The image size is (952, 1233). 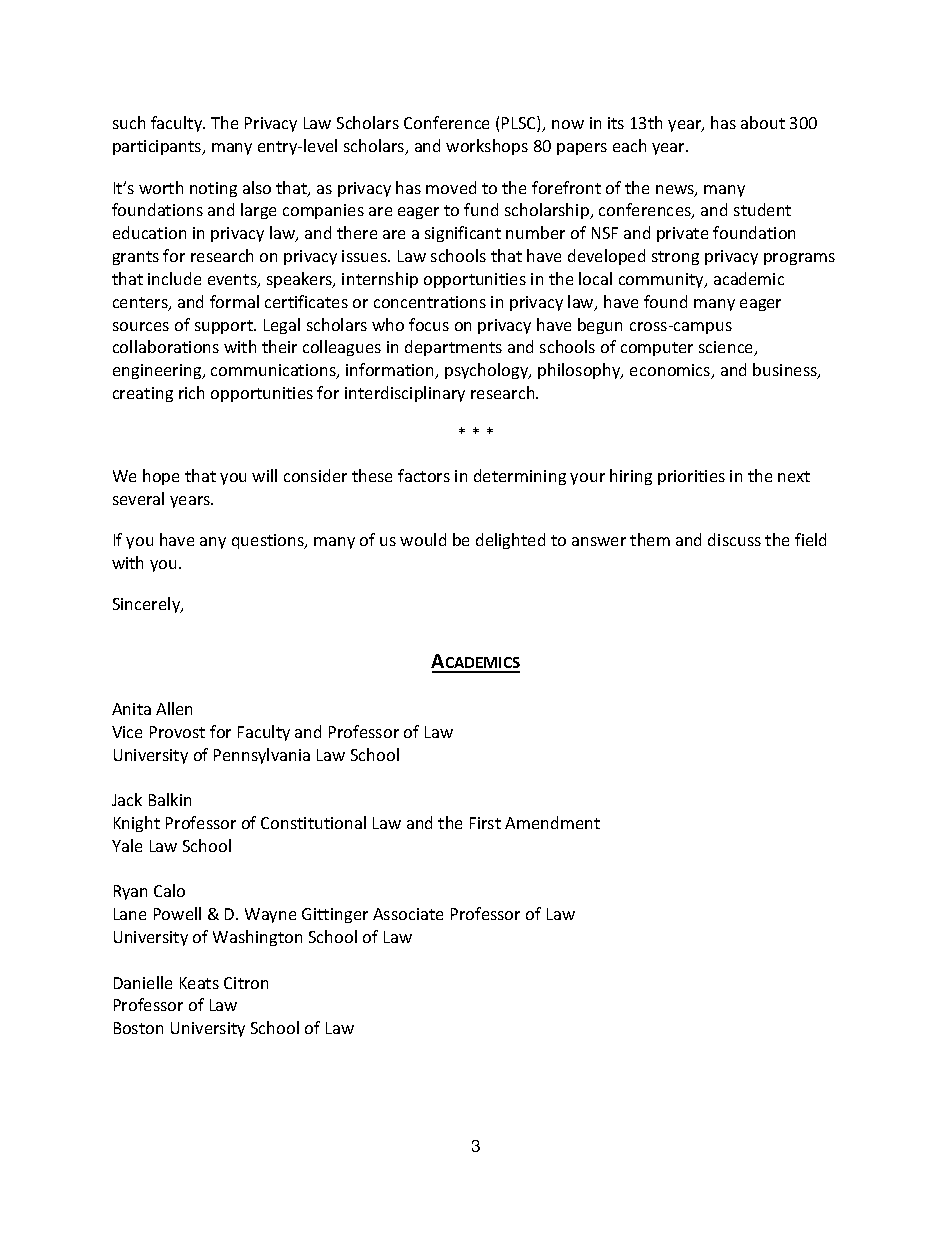 I want to click on discuss, so click(x=734, y=539).
